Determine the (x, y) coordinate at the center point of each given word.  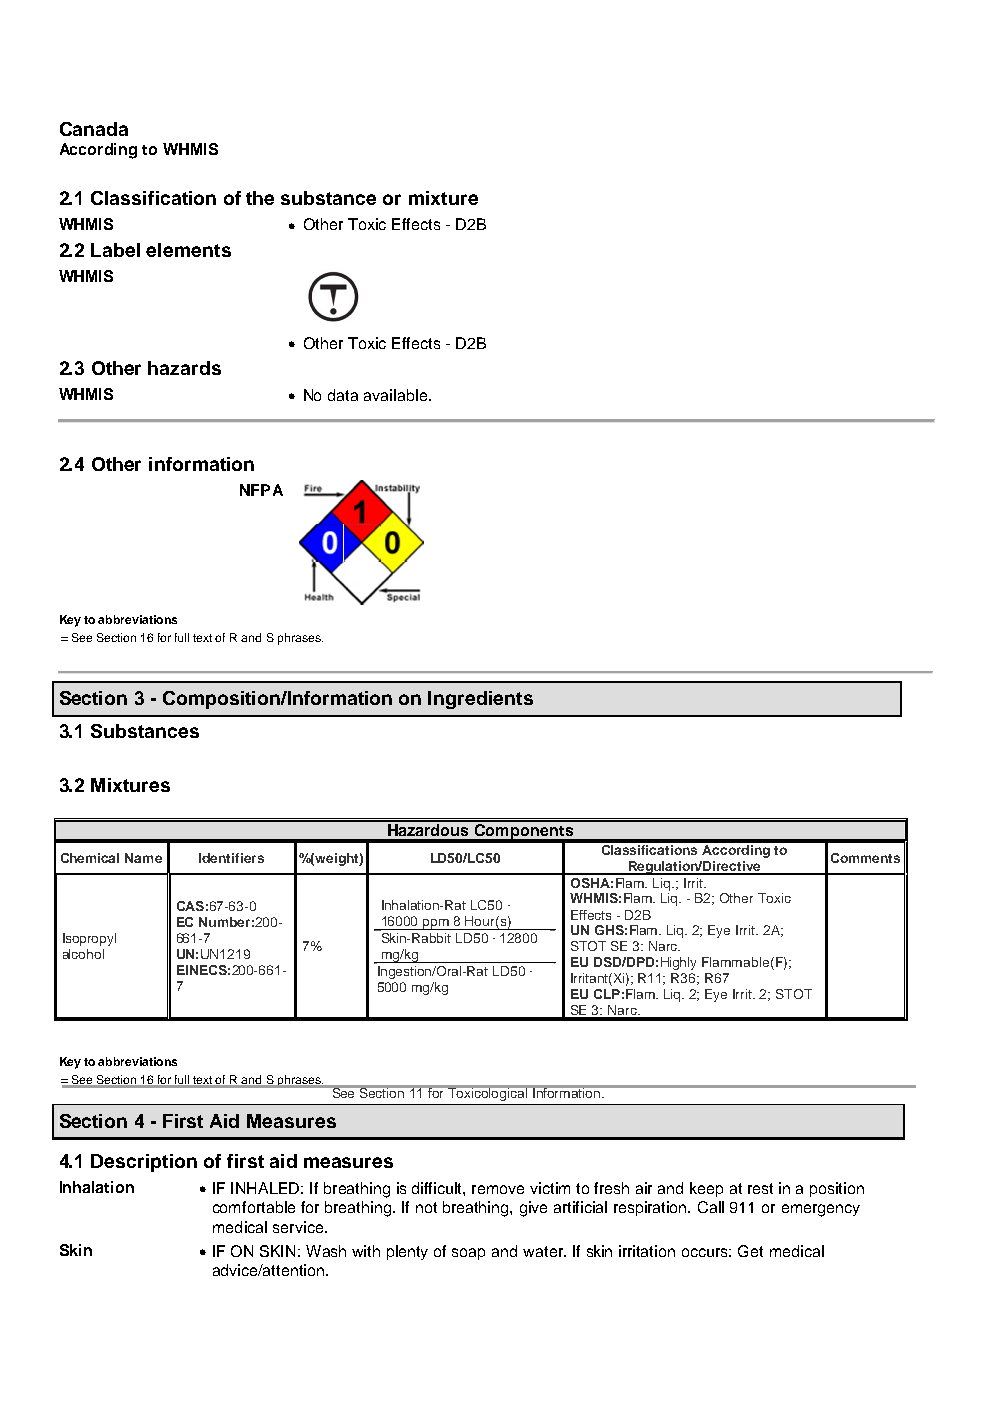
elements (188, 250)
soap (468, 1254)
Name (143, 858)
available (397, 395)
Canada (94, 129)
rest (760, 1188)
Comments (865, 858)
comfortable (254, 1207)
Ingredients (480, 700)
